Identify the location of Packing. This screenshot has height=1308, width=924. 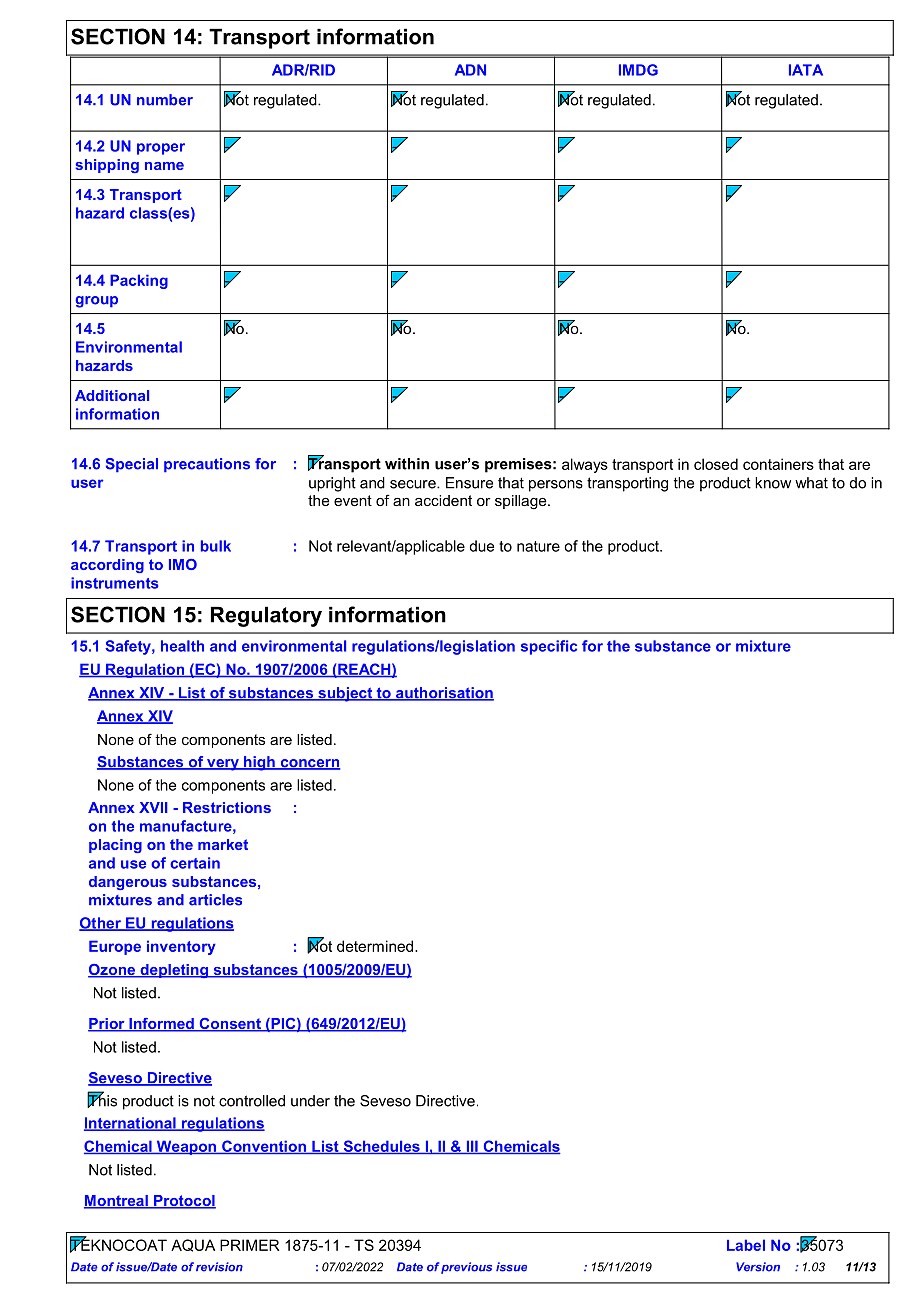
(139, 281).
